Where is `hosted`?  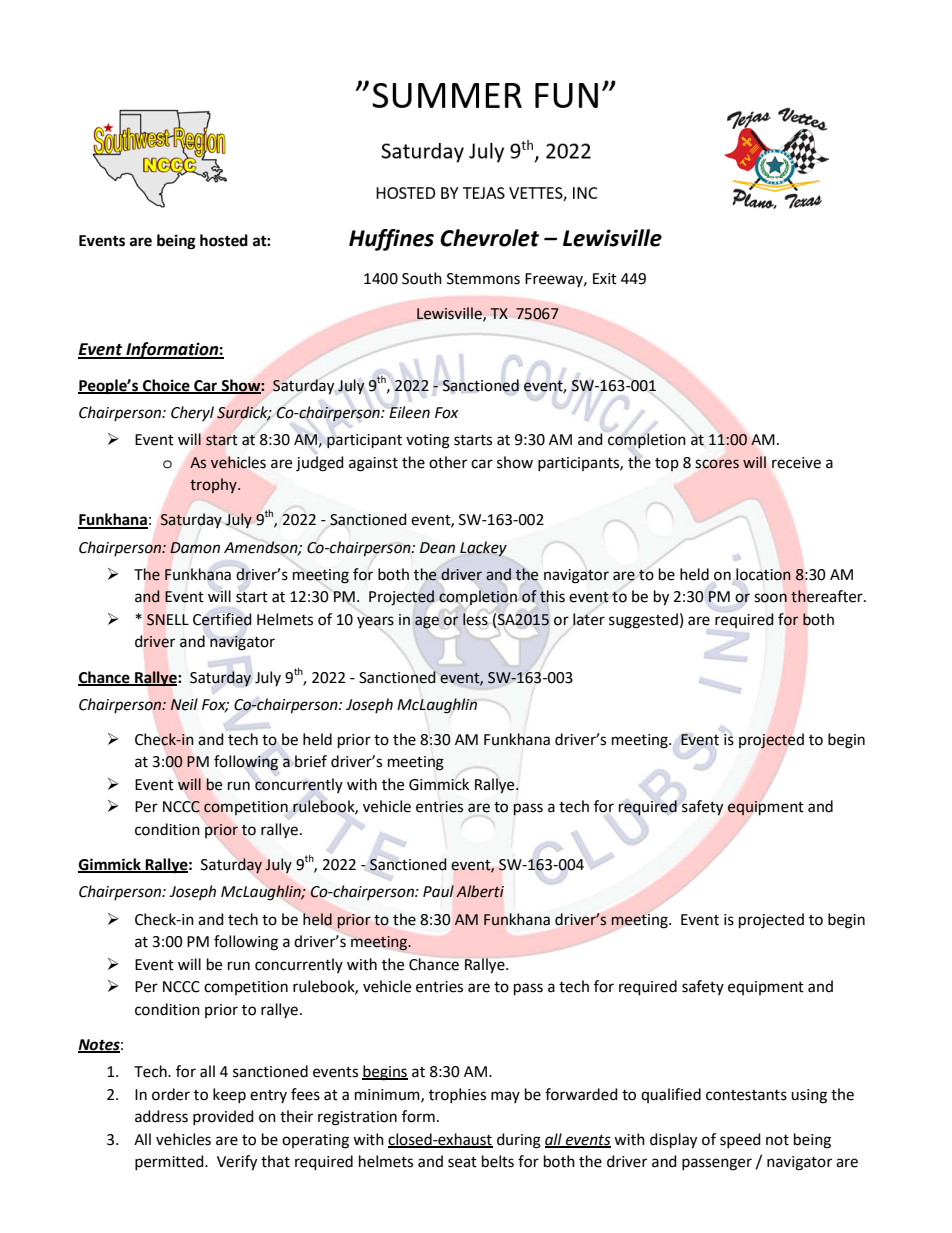
hosted is located at coordinates (224, 240).
